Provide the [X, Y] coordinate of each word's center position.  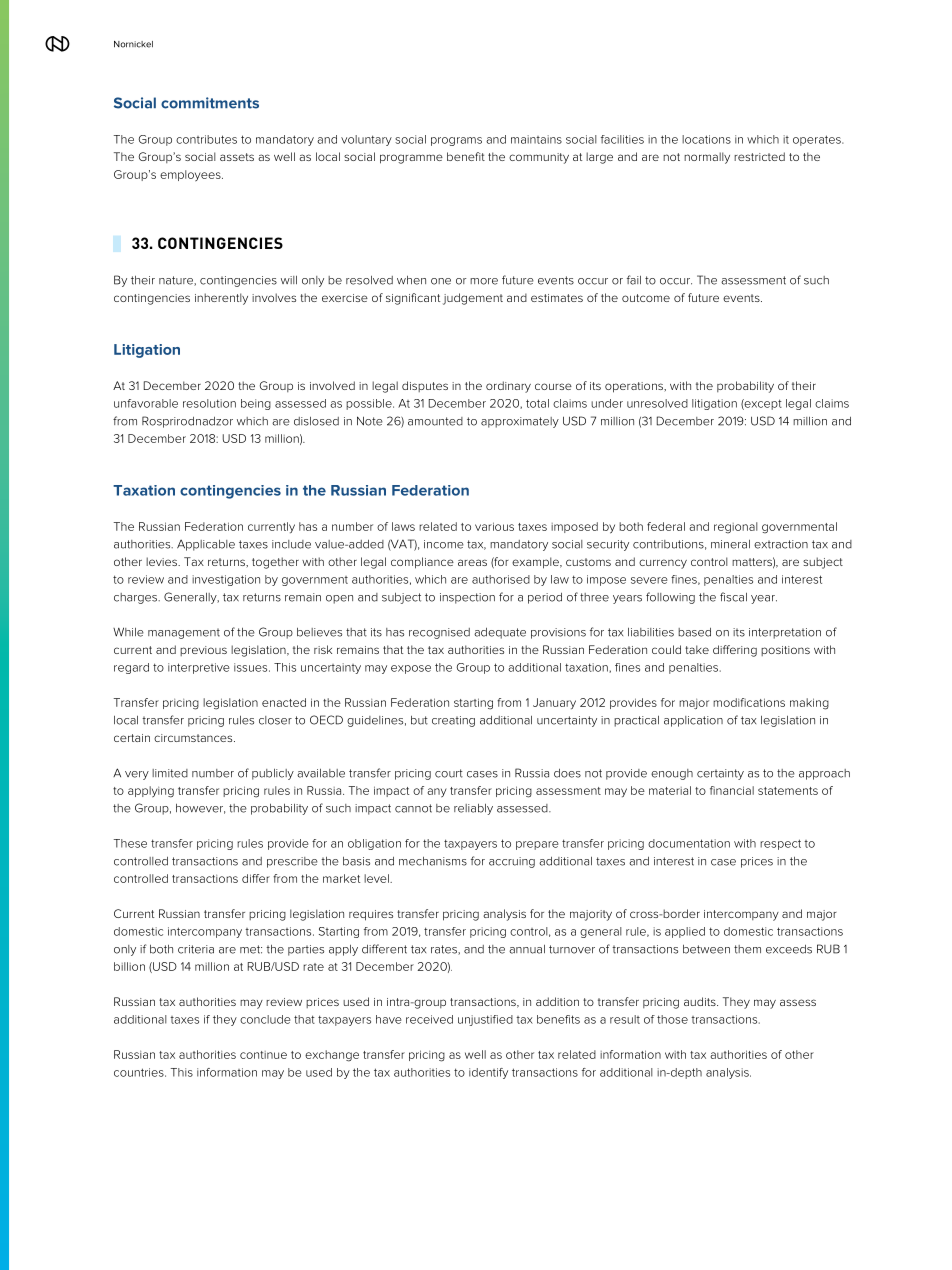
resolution [209, 403]
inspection [467, 598]
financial [732, 790]
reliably [473, 809]
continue [263, 1055]
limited [170, 773]
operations [635, 387]
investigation [226, 580]
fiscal [733, 597]
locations [706, 139]
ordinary [508, 387]
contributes [206, 139]
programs [456, 141]
